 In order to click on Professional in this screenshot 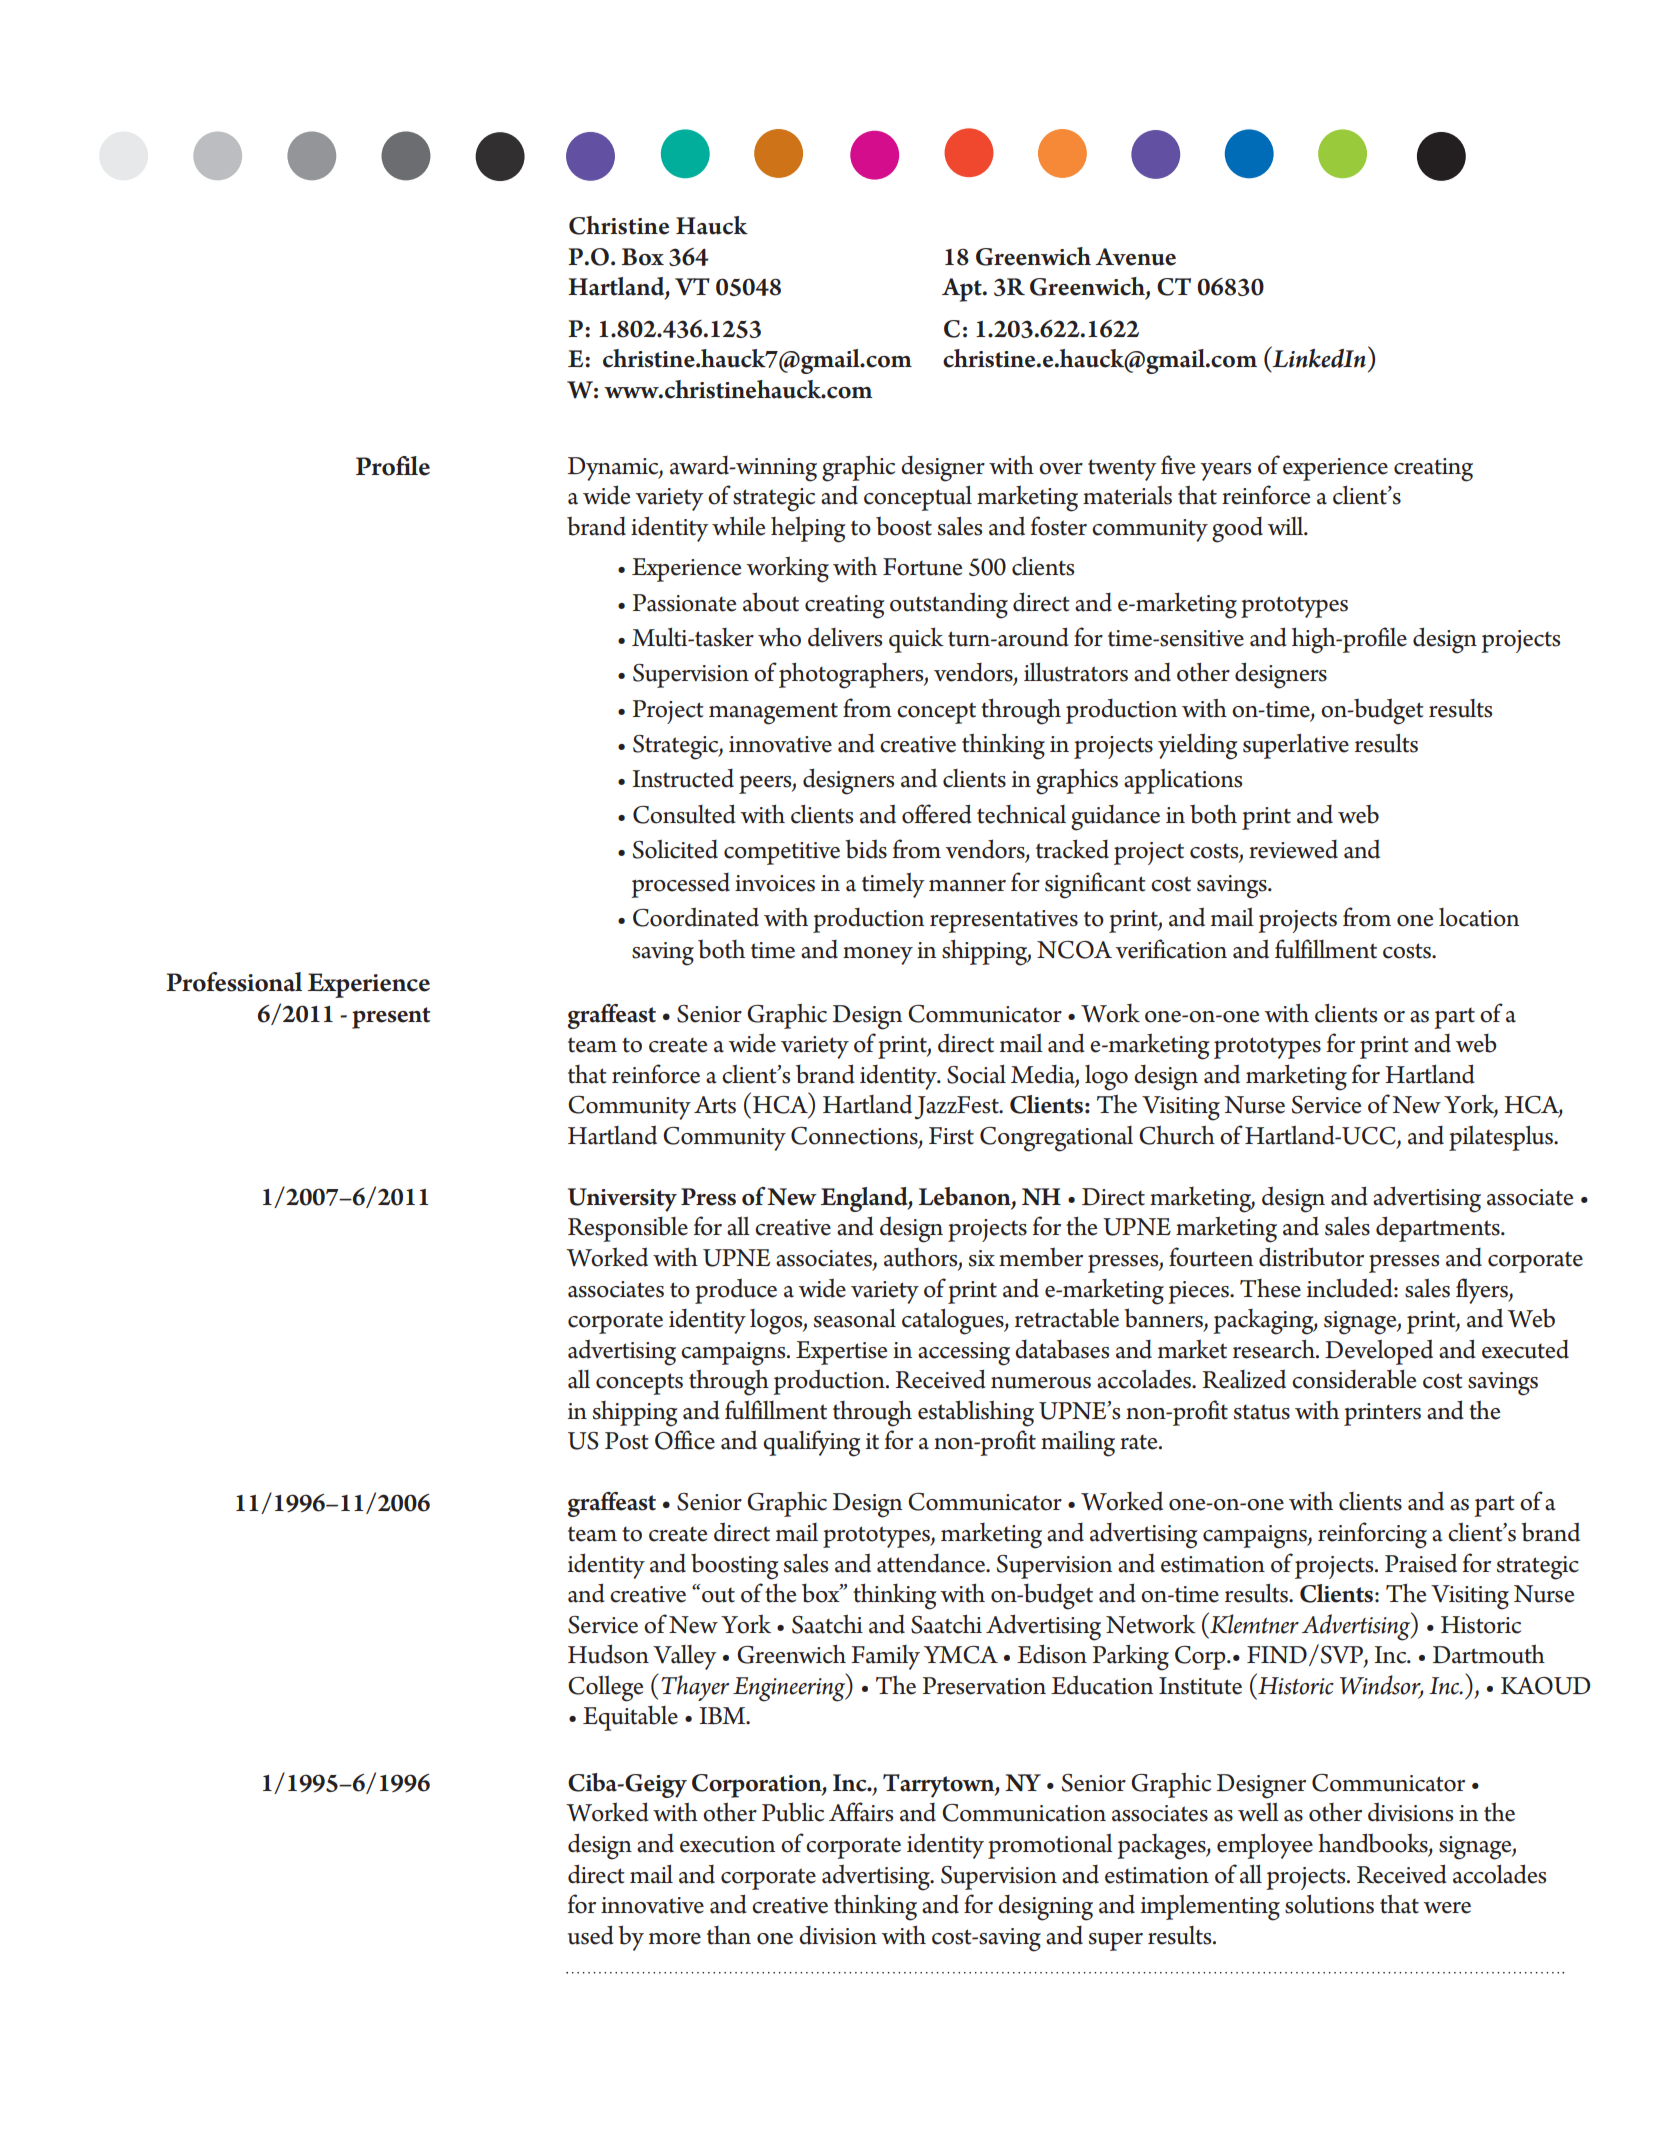, I will do `click(234, 982)`.
